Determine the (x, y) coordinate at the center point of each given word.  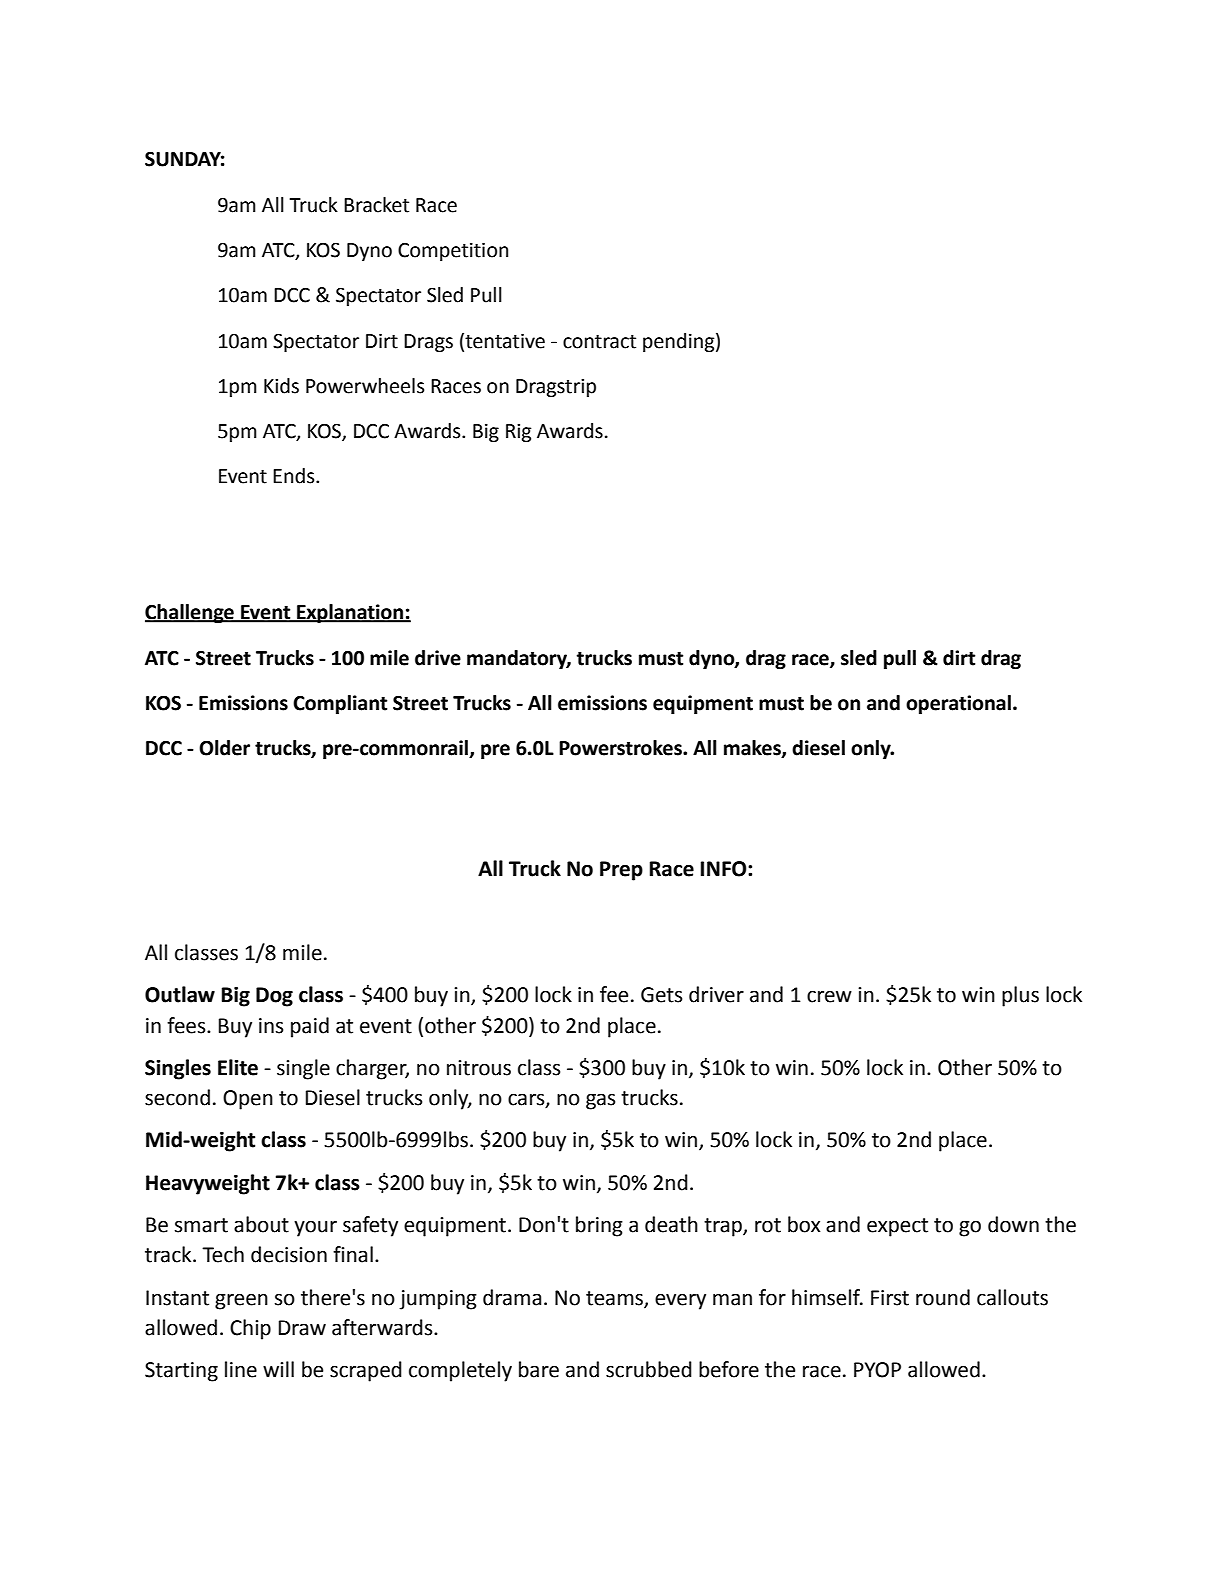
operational (958, 704)
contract (599, 342)
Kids (281, 386)
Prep (621, 871)
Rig (518, 433)
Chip (250, 1329)
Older (224, 748)
